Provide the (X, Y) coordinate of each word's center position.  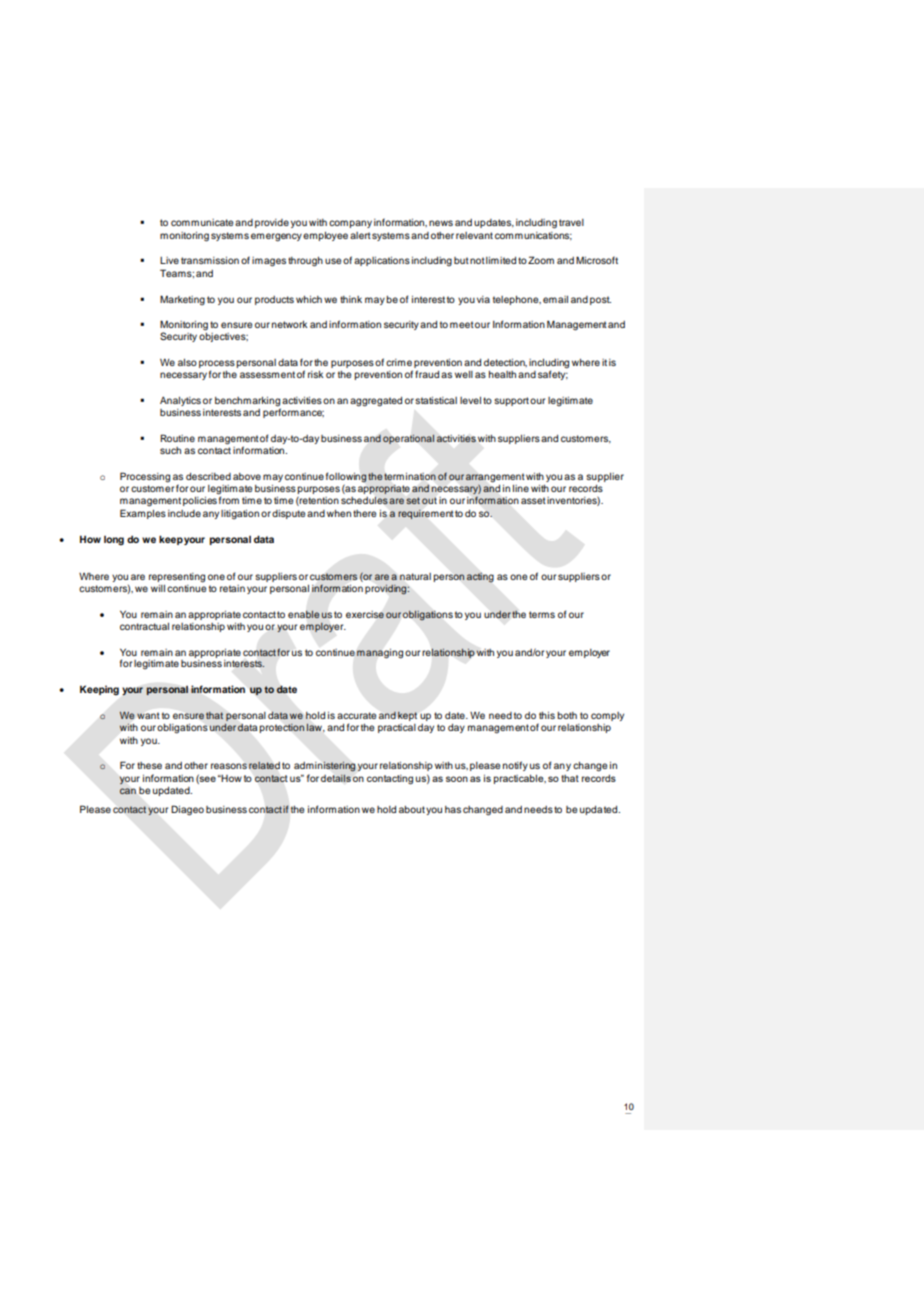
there (364, 513)
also (187, 362)
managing (380, 654)
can (128, 791)
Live (169, 260)
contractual (144, 626)
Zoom (541, 260)
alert (360, 235)
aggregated (376, 402)
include (184, 513)
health (502, 374)
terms (542, 614)
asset (533, 500)
